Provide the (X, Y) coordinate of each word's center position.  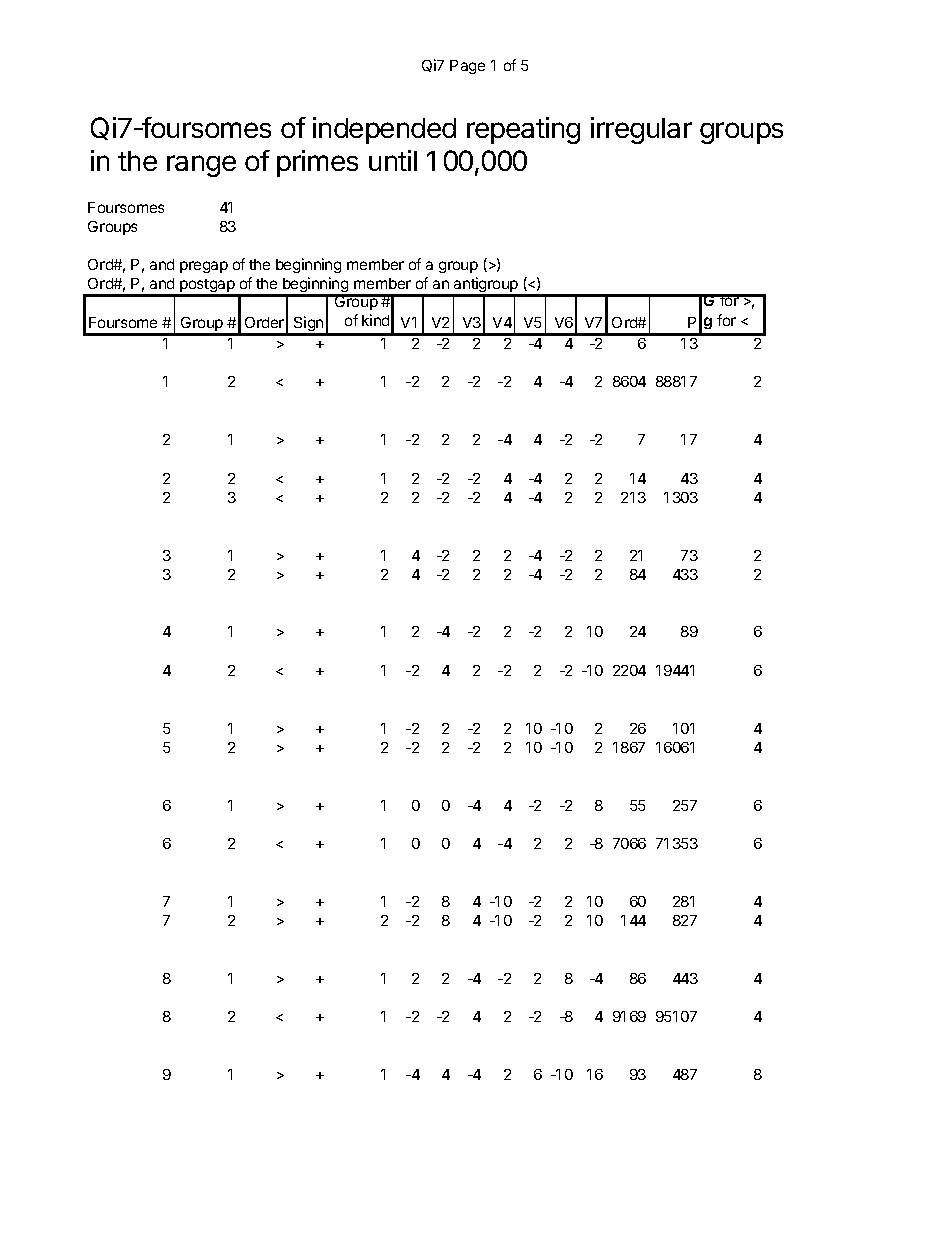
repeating (523, 130)
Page (467, 67)
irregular (641, 130)
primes (317, 163)
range (201, 166)
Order (264, 322)
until (393, 160)
